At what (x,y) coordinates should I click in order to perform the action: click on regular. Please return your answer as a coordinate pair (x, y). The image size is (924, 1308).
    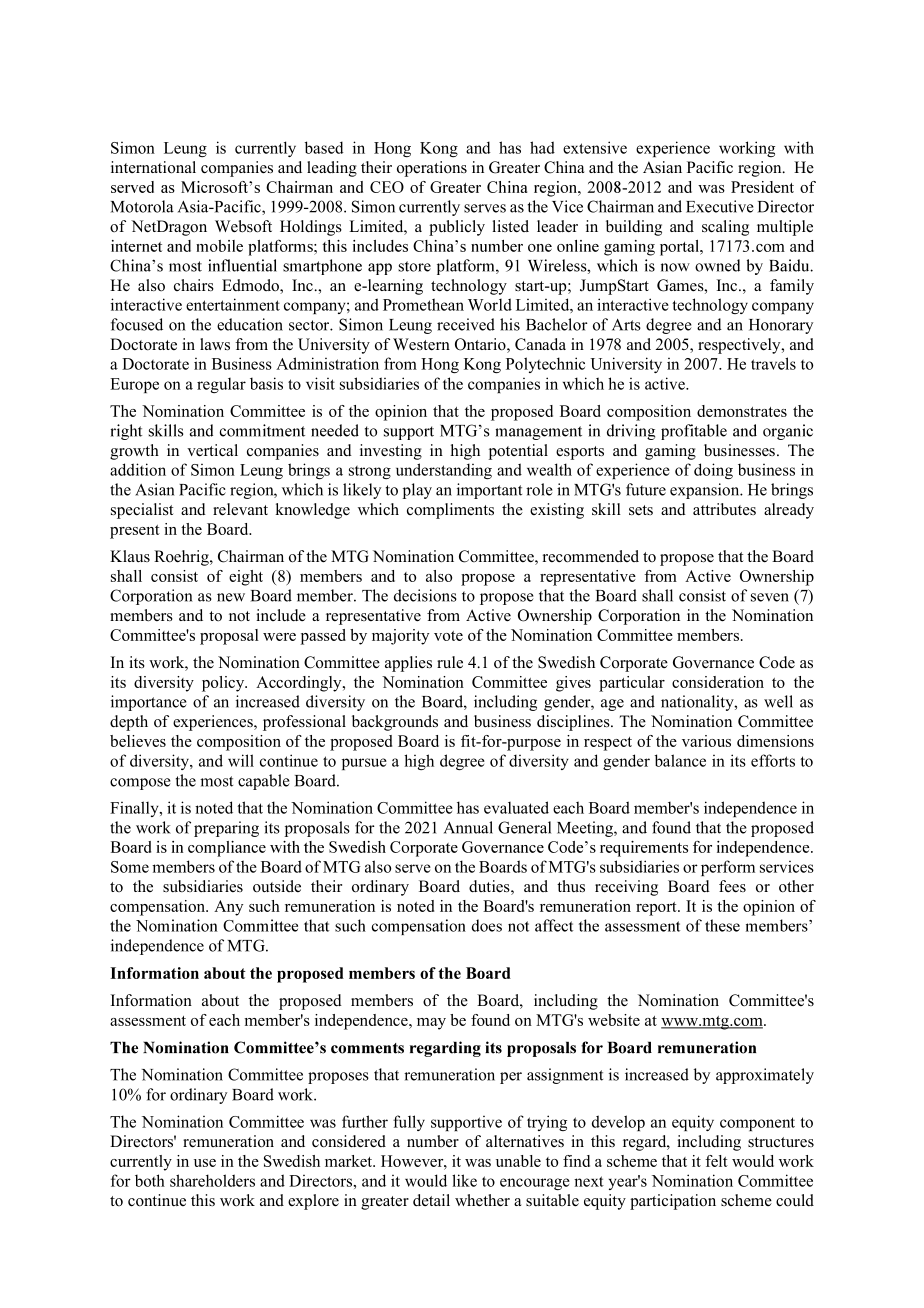
    Looking at the image, I should click on (221, 385).
